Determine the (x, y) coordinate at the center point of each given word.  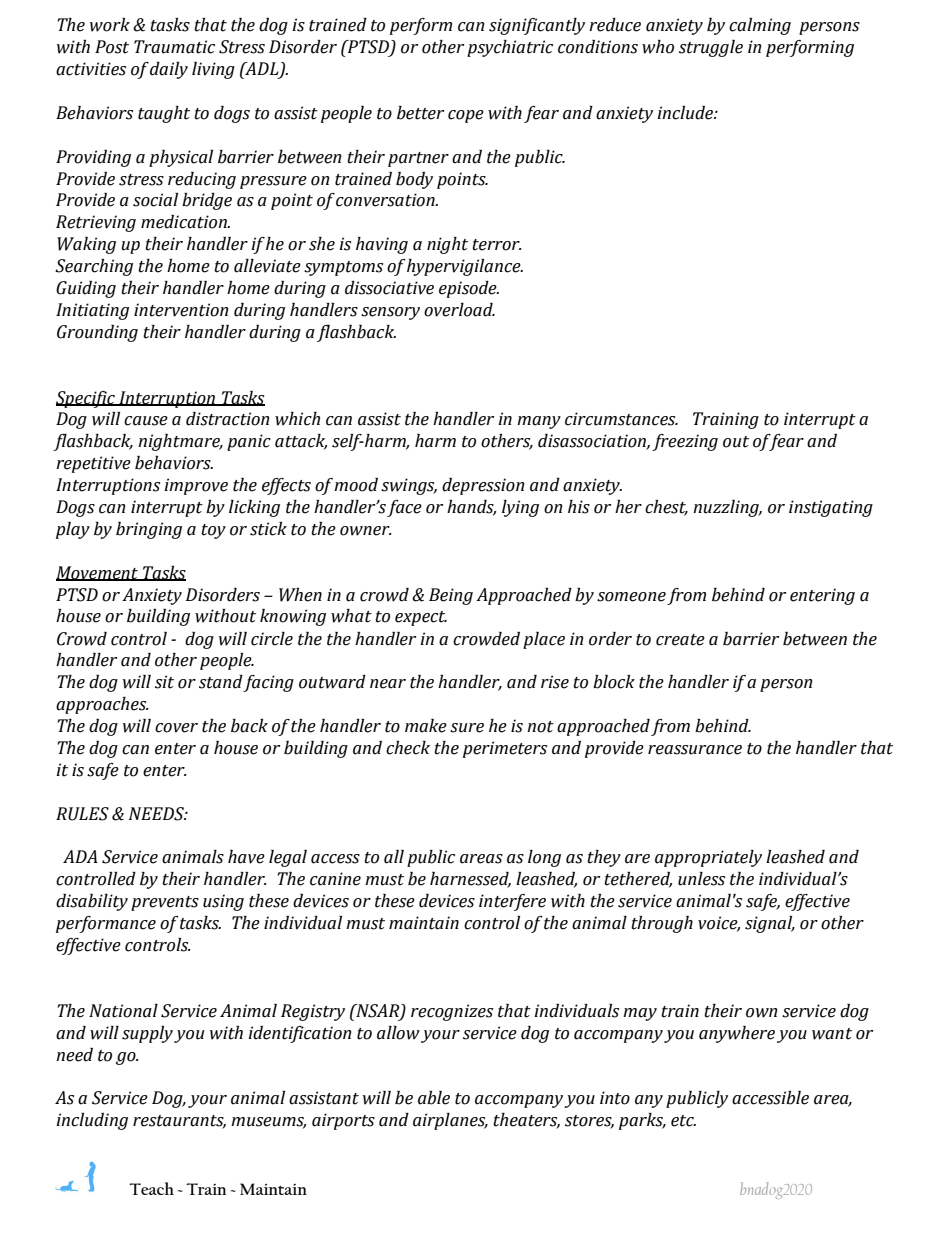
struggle (711, 48)
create (680, 640)
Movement (98, 573)
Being (451, 596)
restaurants (179, 1122)
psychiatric (510, 48)
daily (169, 70)
